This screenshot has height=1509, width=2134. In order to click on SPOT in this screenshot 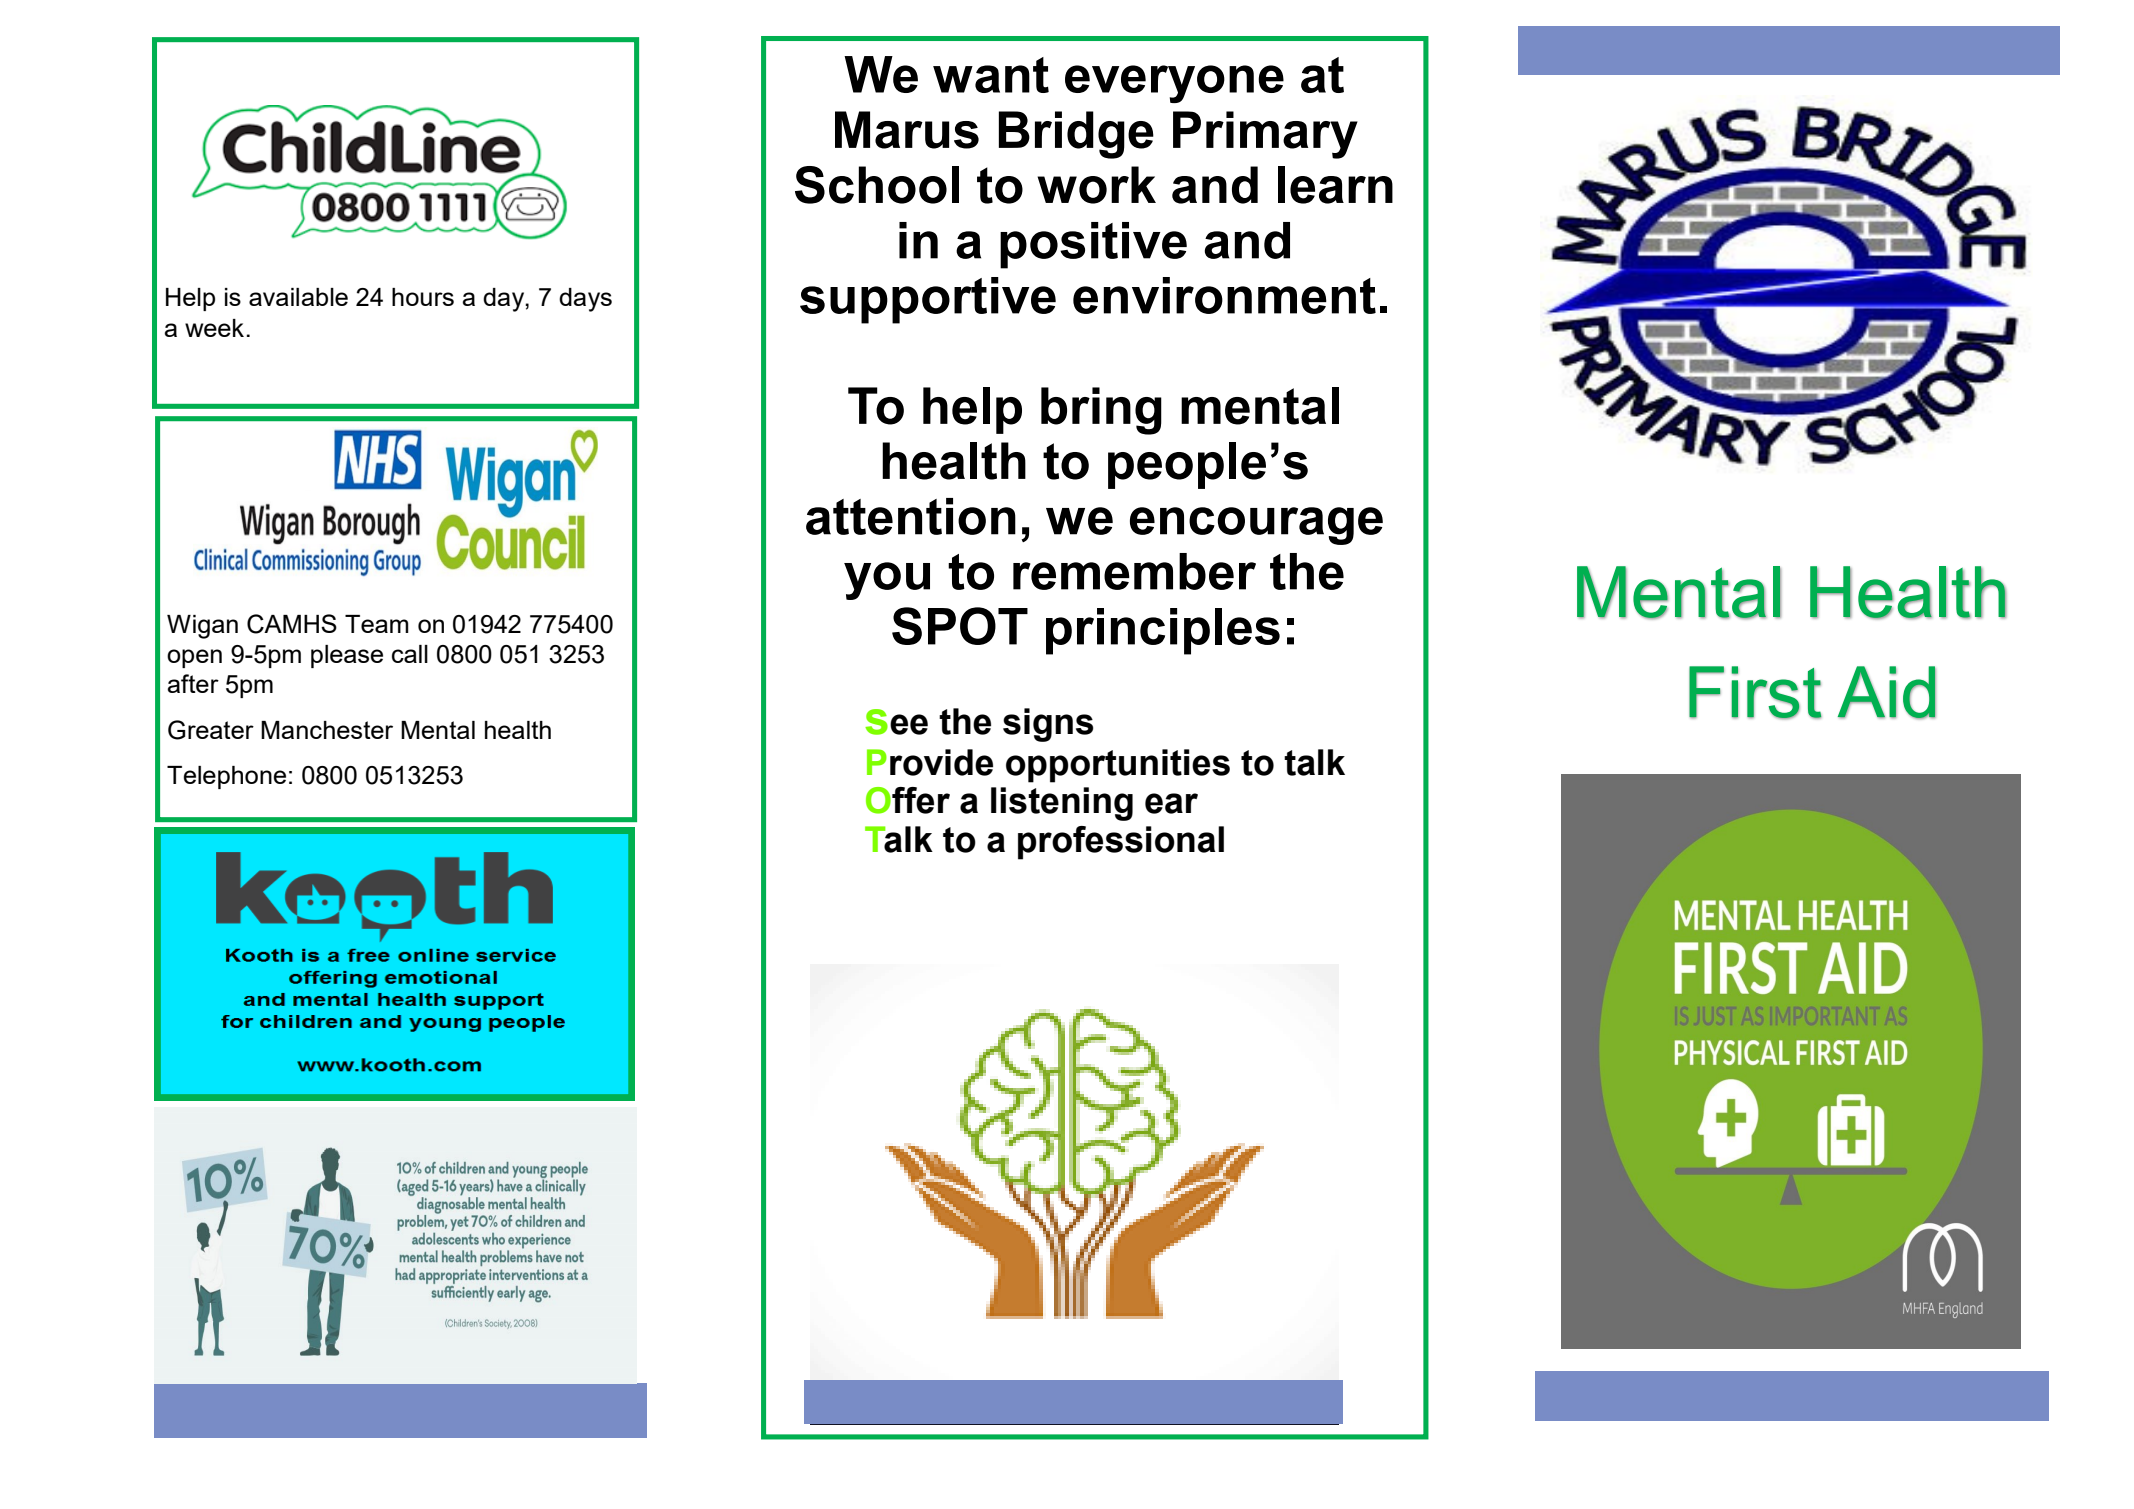, I will do `click(960, 626)`.
